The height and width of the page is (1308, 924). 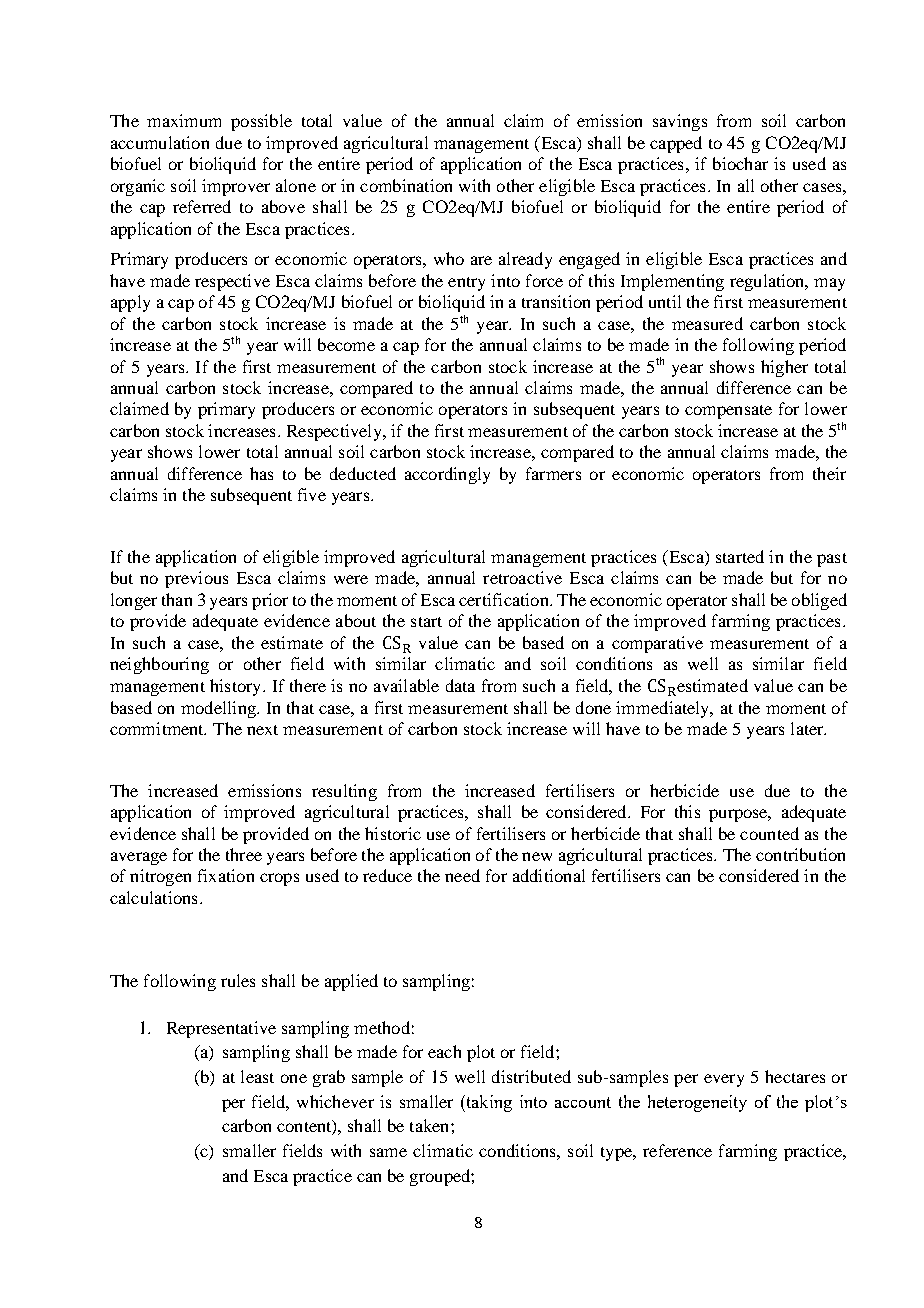 What do you see at coordinates (676, 144) in the page?
I see `capped` at bounding box center [676, 144].
